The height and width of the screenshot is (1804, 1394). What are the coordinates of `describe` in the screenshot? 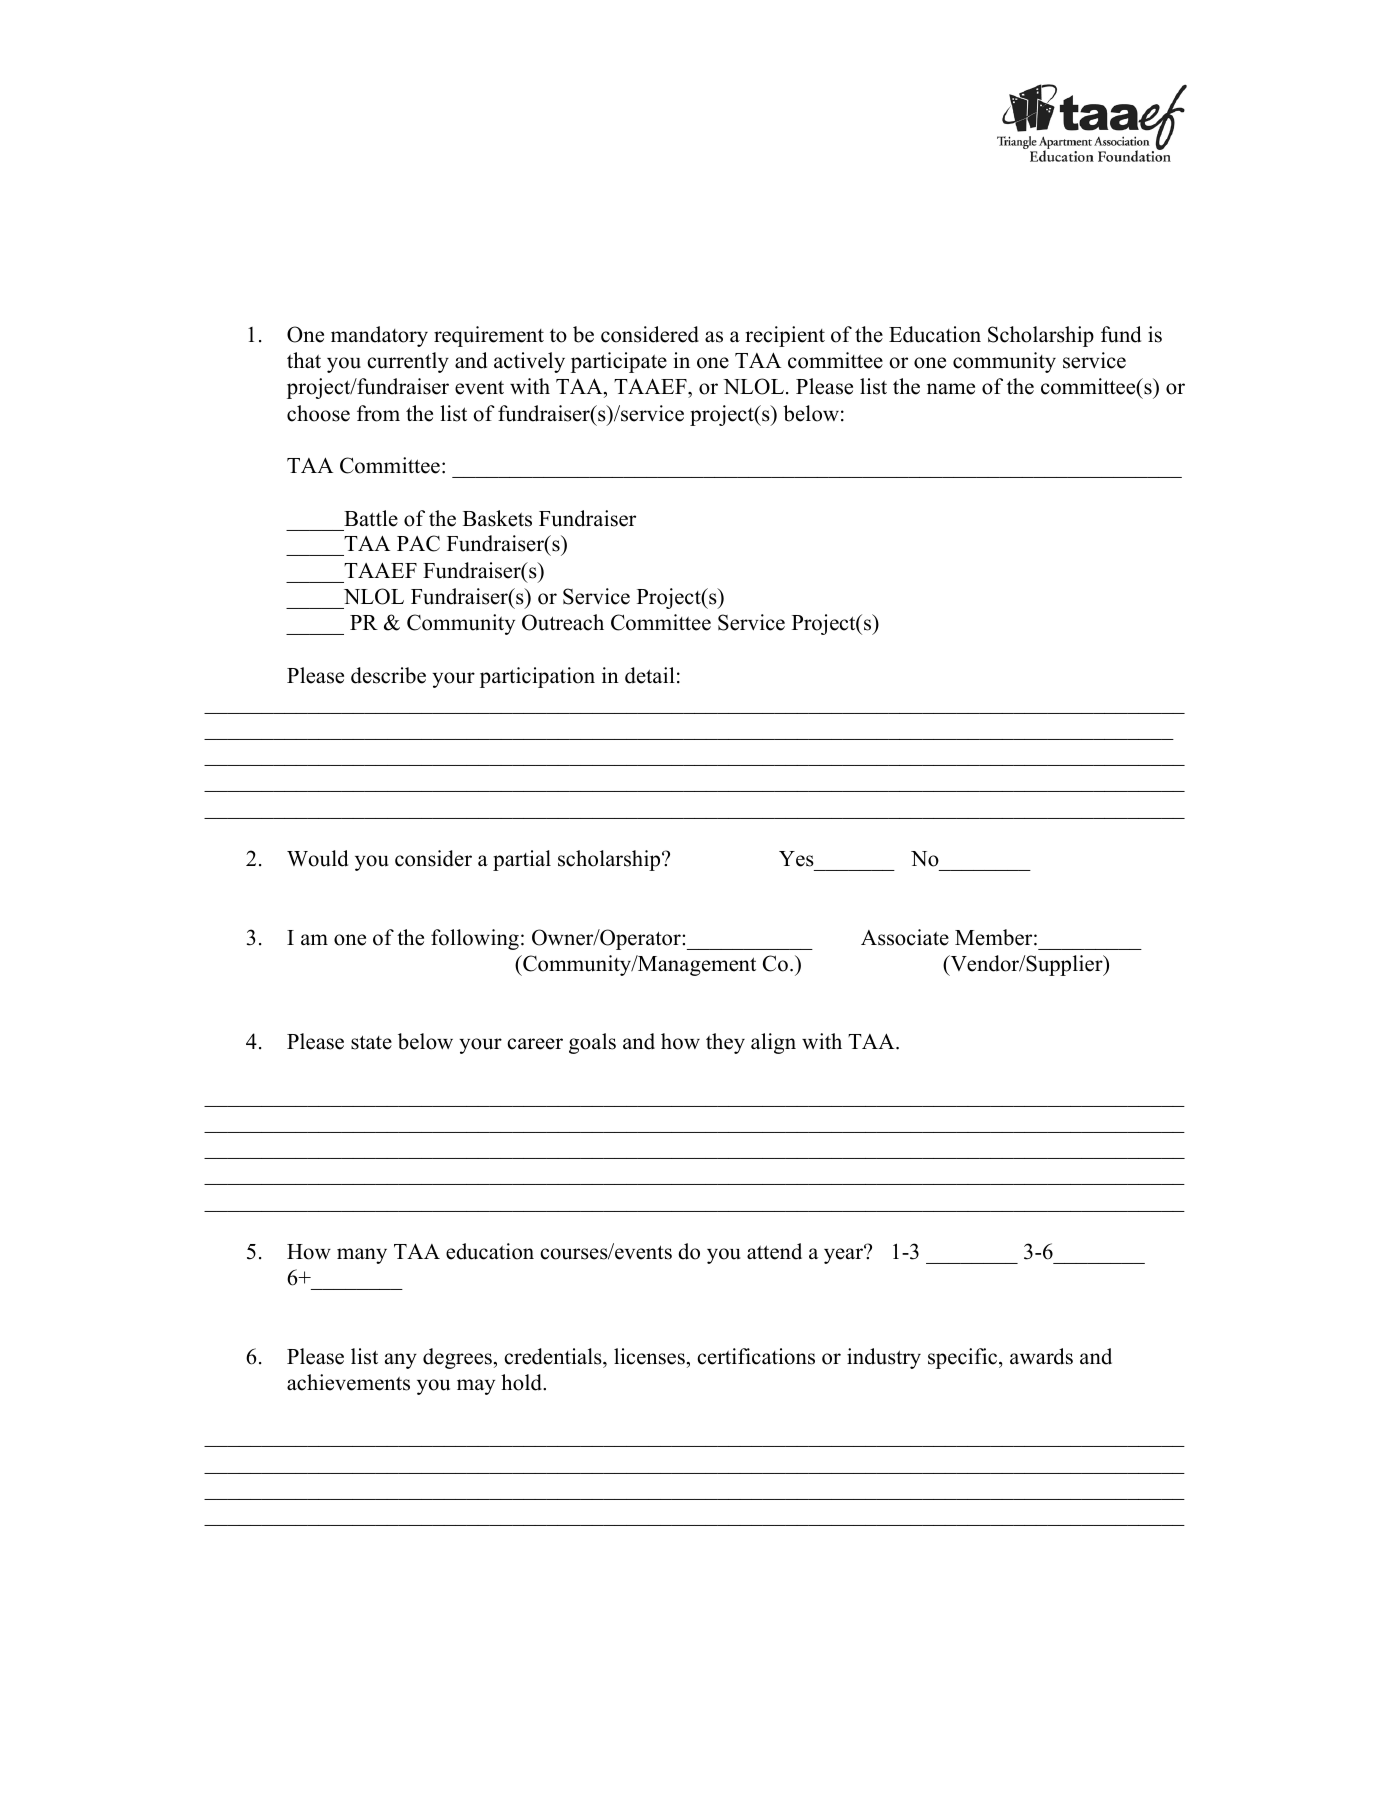 It's located at (388, 675).
